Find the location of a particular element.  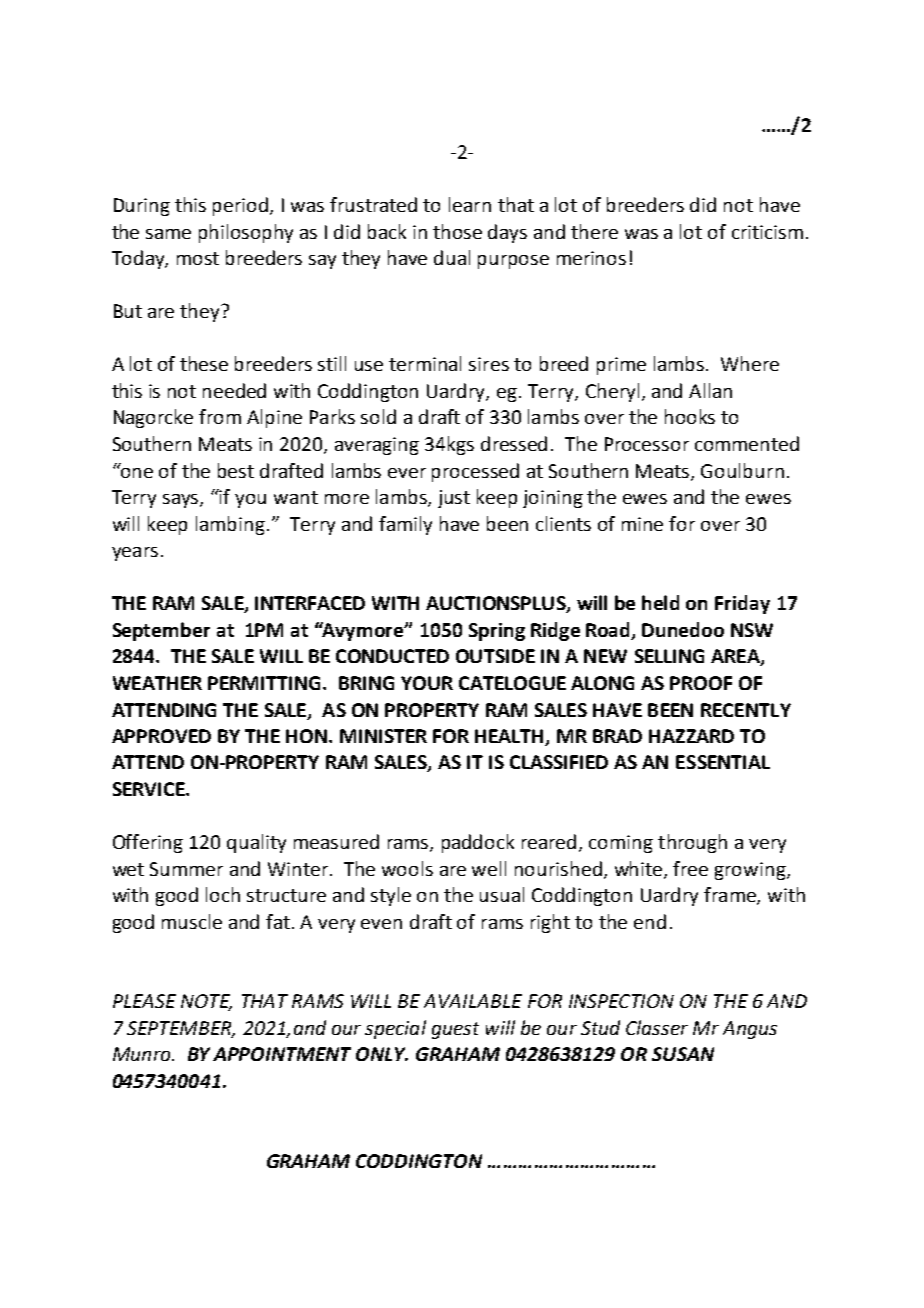

SUSAN is located at coordinates (683, 1054).
